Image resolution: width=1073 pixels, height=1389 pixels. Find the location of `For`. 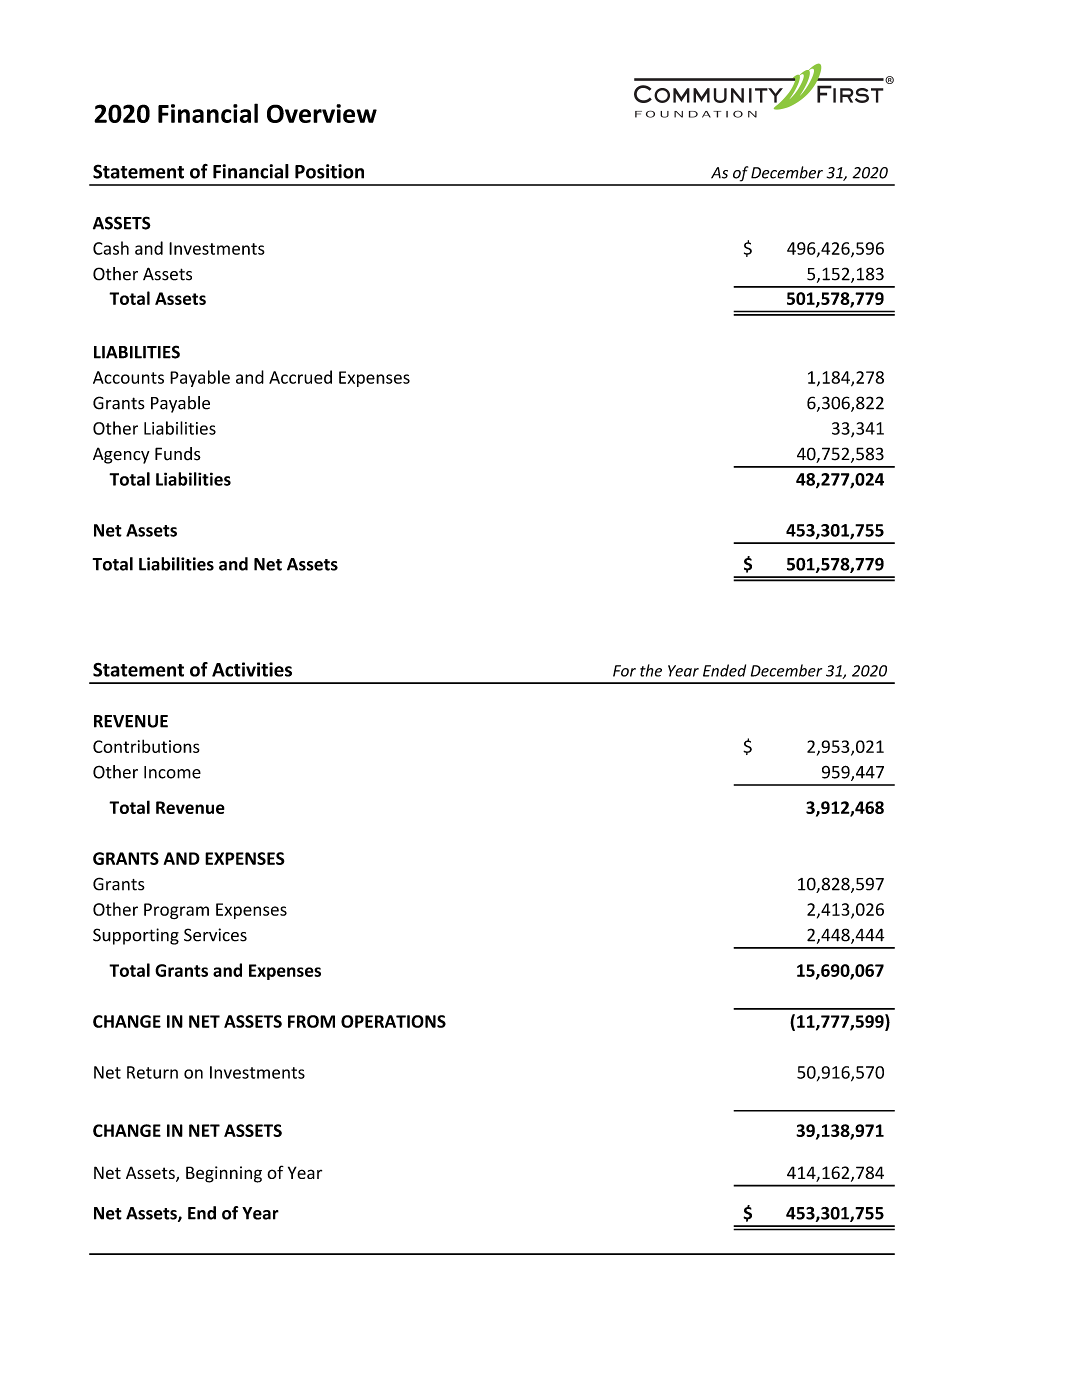

For is located at coordinates (624, 671).
